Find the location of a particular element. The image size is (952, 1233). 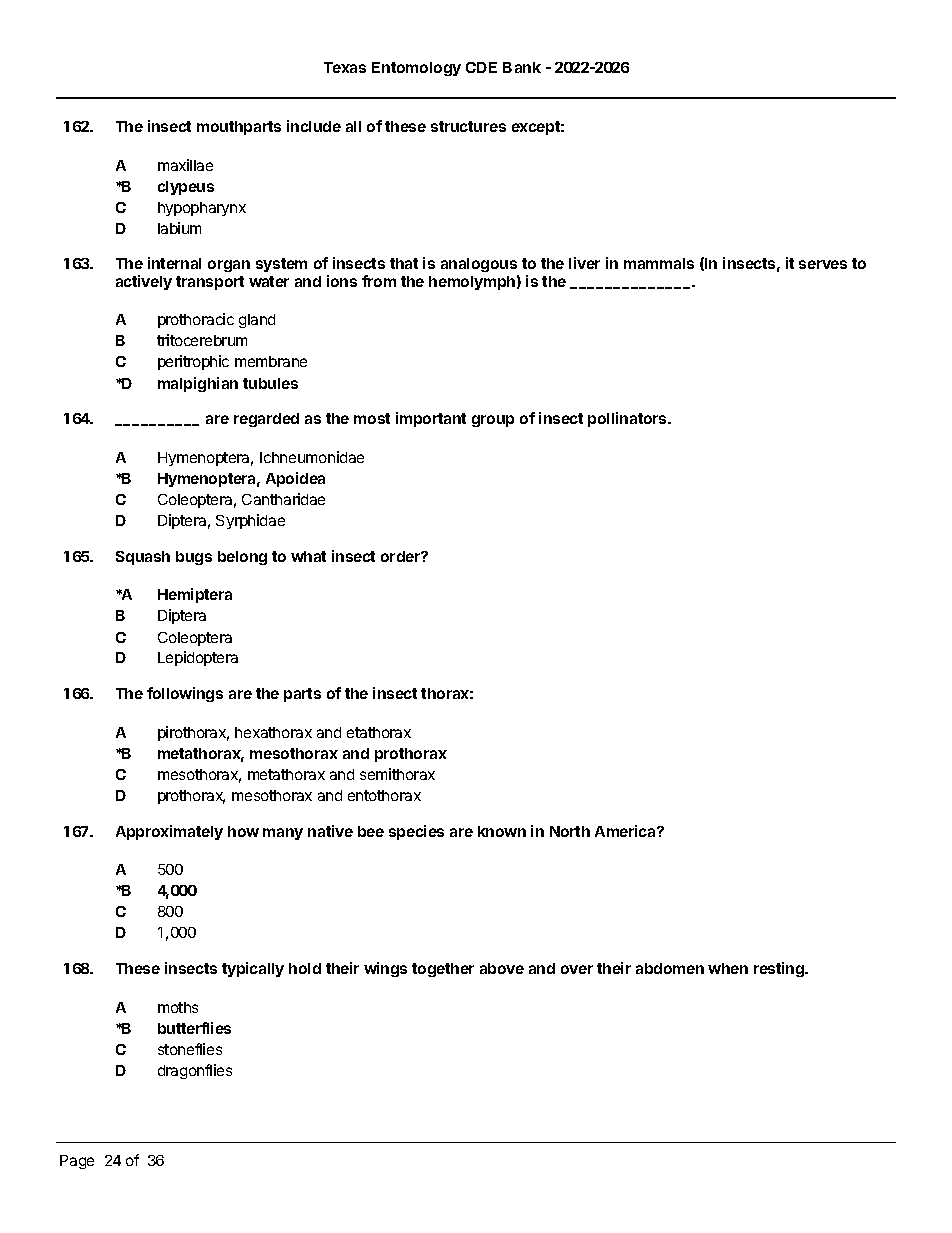

maxillae is located at coordinates (185, 165).
